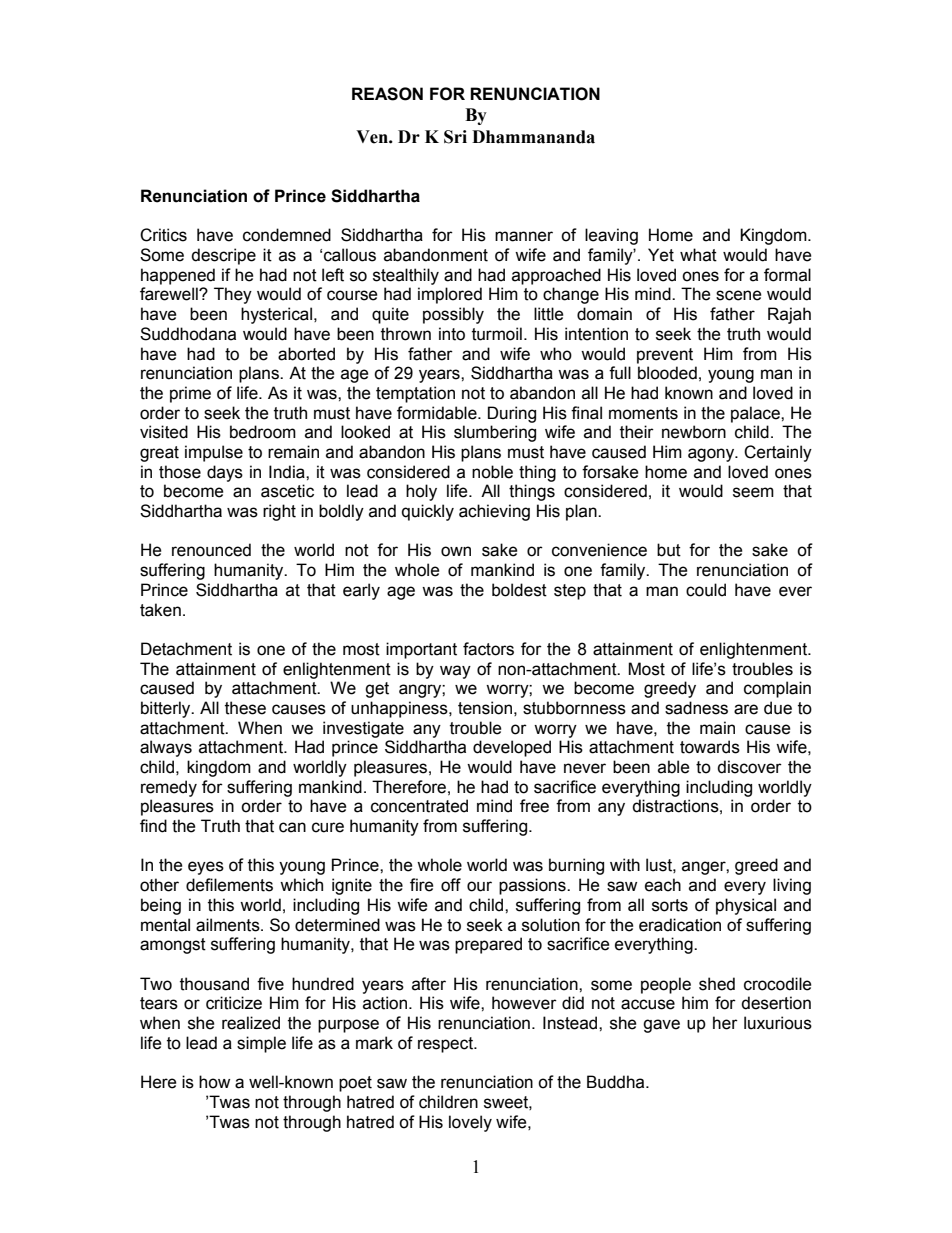 The height and width of the screenshot is (1233, 952). I want to click on developed, so click(512, 748).
